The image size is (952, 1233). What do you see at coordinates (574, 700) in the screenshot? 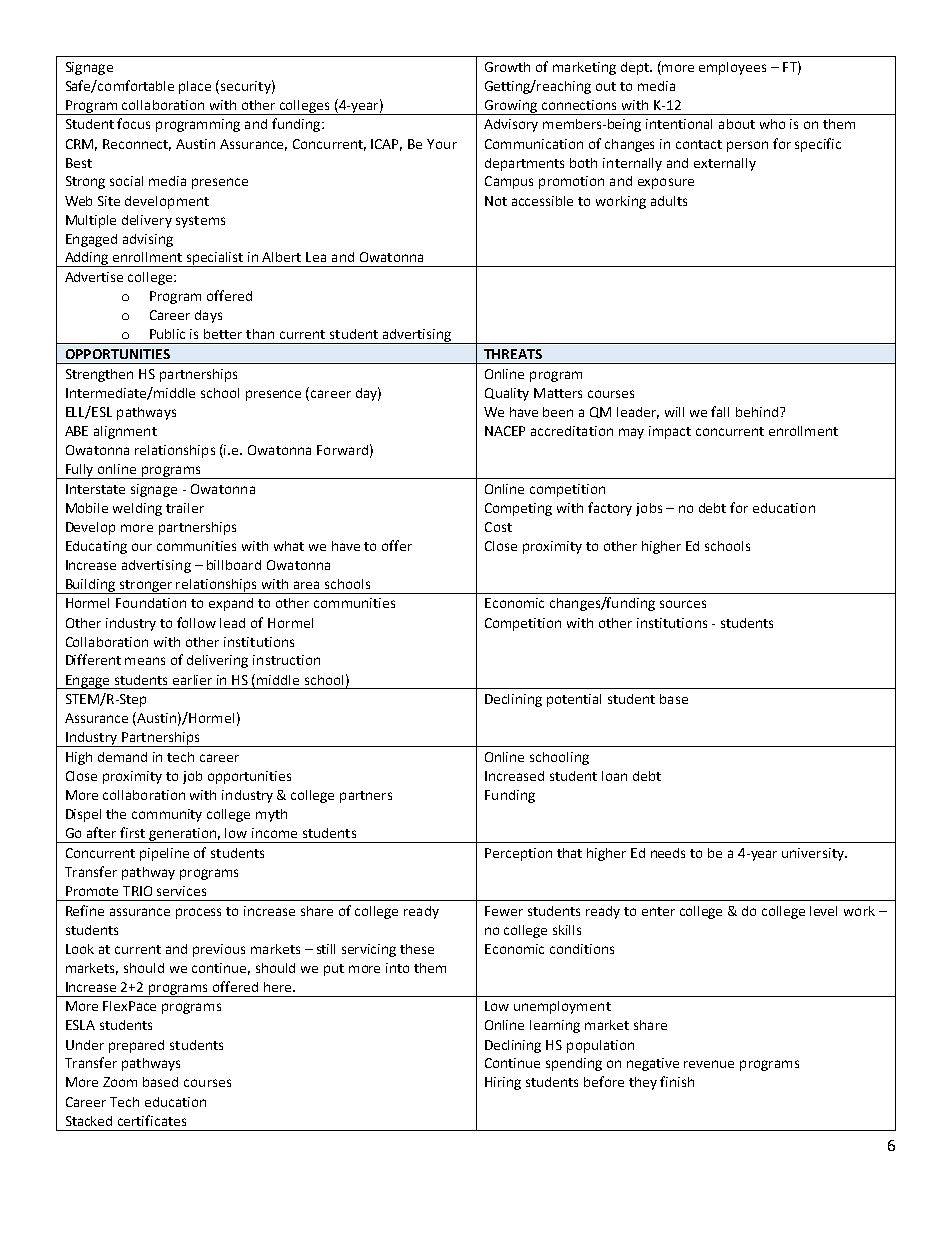
I see `potential` at bounding box center [574, 700].
